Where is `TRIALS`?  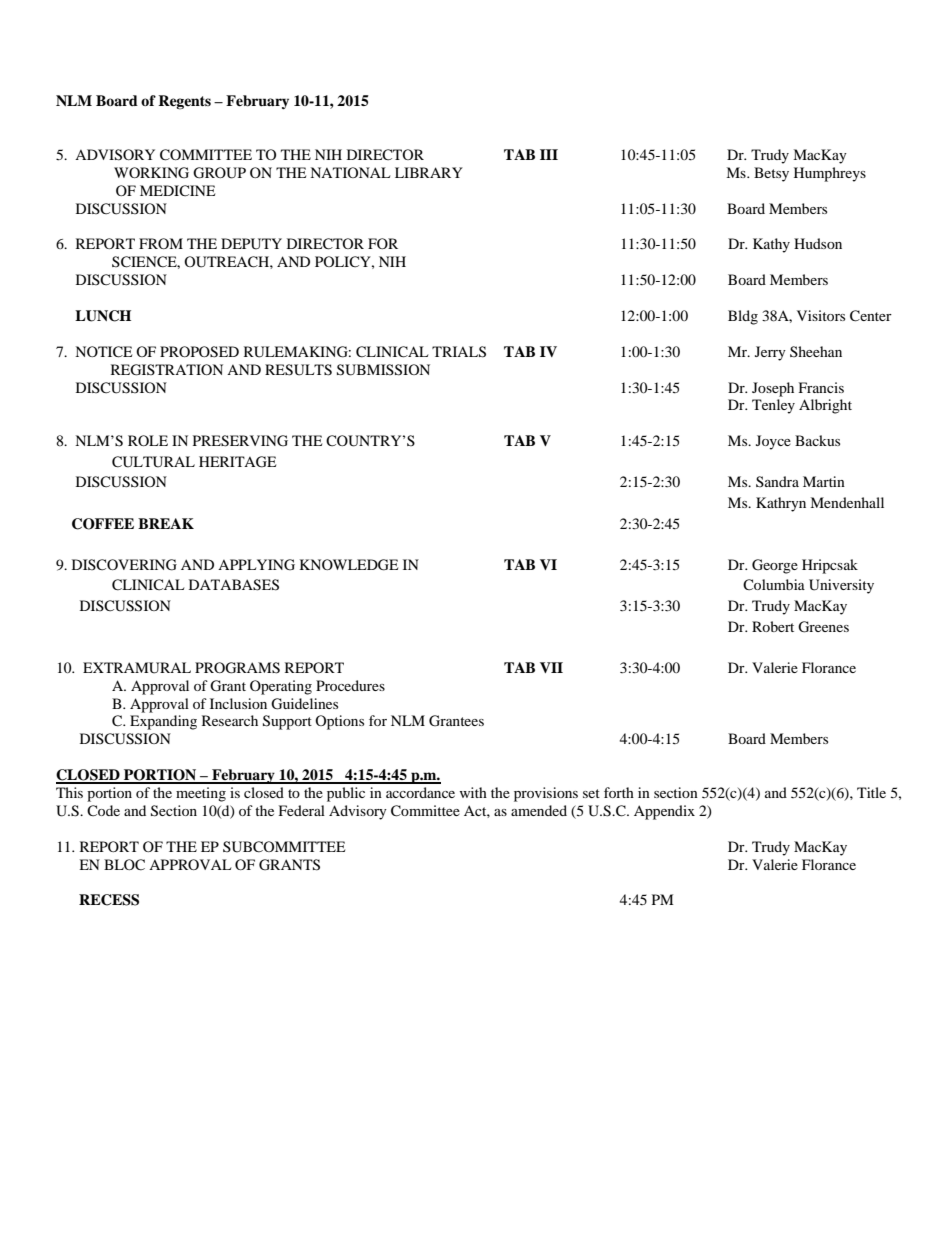 TRIALS is located at coordinates (459, 352).
